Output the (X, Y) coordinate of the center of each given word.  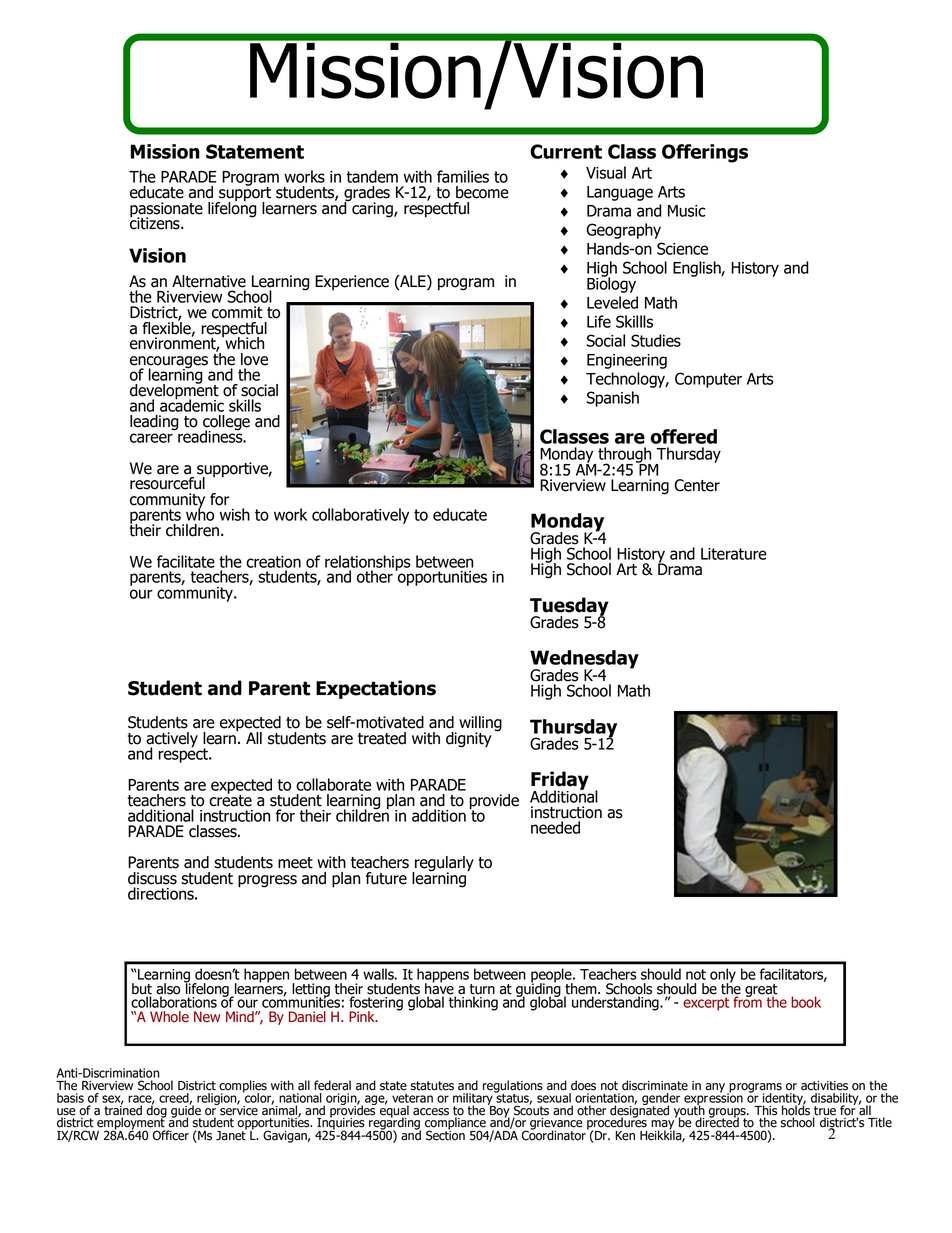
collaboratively (360, 516)
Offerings (705, 153)
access (431, 1112)
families (463, 176)
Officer (171, 1135)
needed (555, 827)
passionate (166, 210)
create (230, 800)
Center (697, 485)
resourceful (167, 483)
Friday (560, 781)
